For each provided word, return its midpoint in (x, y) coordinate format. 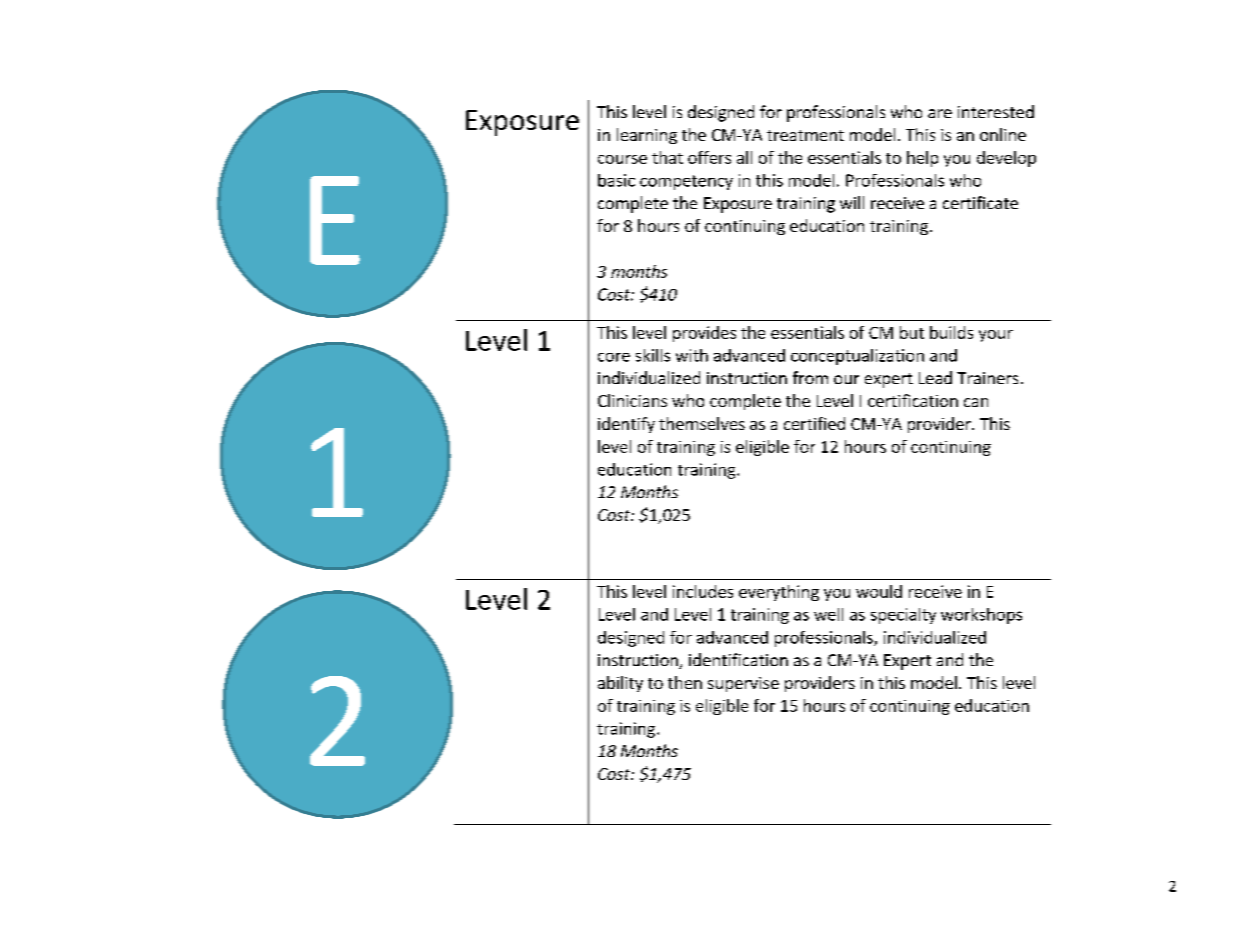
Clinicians (632, 400)
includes (703, 591)
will (852, 202)
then (685, 682)
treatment (805, 135)
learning (647, 136)
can (976, 402)
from (810, 377)
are (940, 113)
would (879, 591)
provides (704, 334)
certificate (980, 202)
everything (779, 593)
